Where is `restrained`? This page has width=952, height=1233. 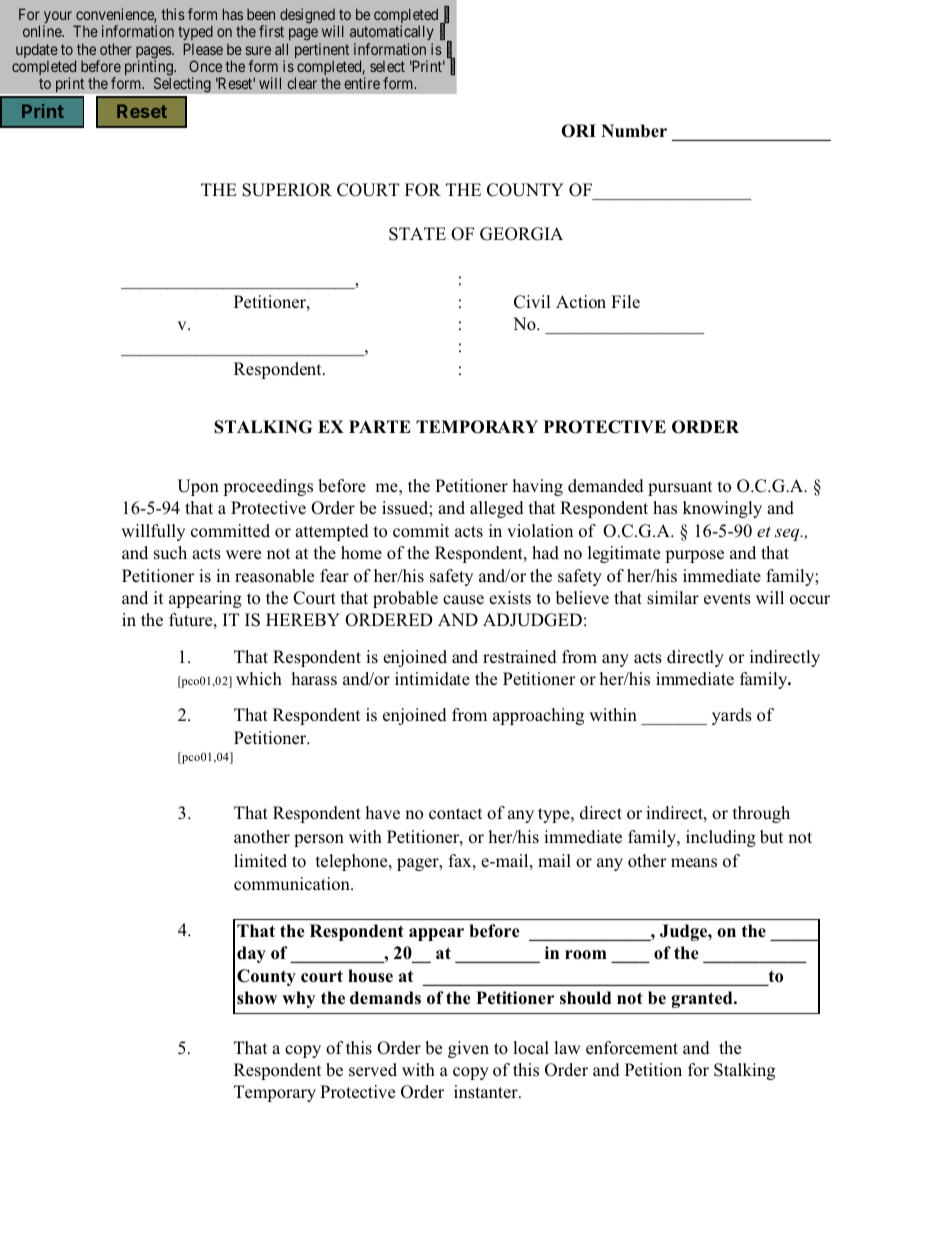
restrained is located at coordinates (520, 657).
